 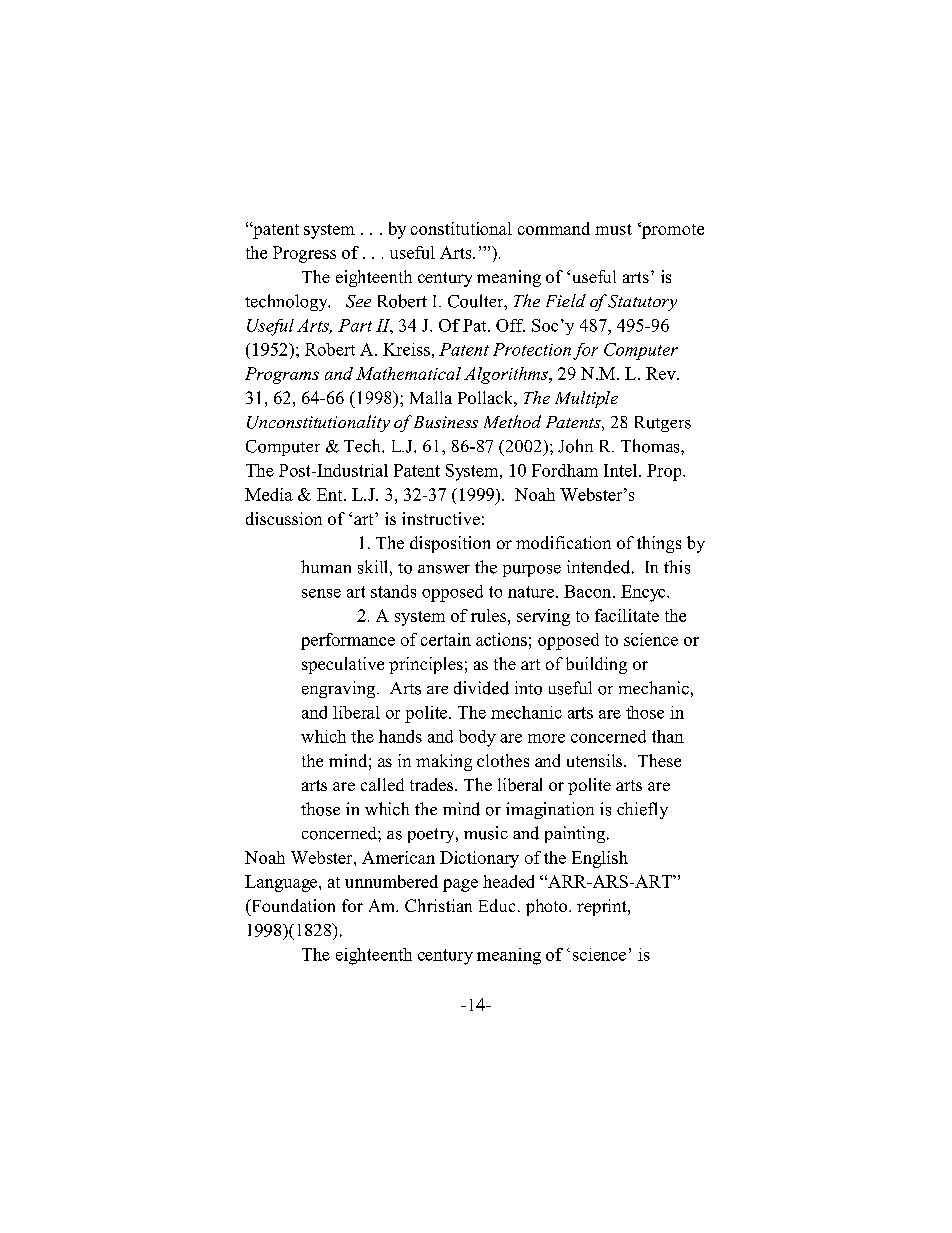 What do you see at coordinates (460, 885) in the page?
I see `page` at bounding box center [460, 885].
